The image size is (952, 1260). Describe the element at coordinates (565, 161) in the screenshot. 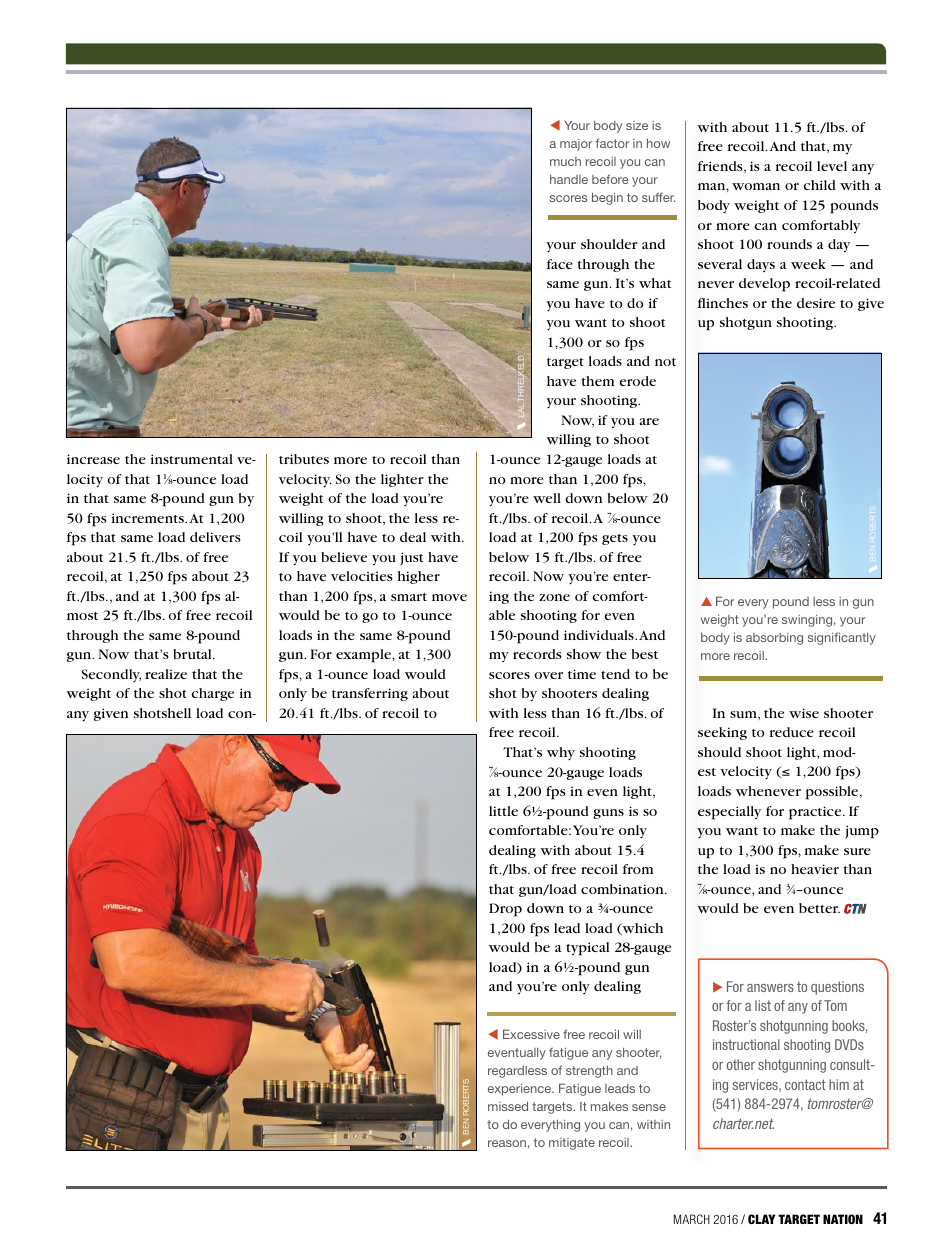

I see `much` at that location.
